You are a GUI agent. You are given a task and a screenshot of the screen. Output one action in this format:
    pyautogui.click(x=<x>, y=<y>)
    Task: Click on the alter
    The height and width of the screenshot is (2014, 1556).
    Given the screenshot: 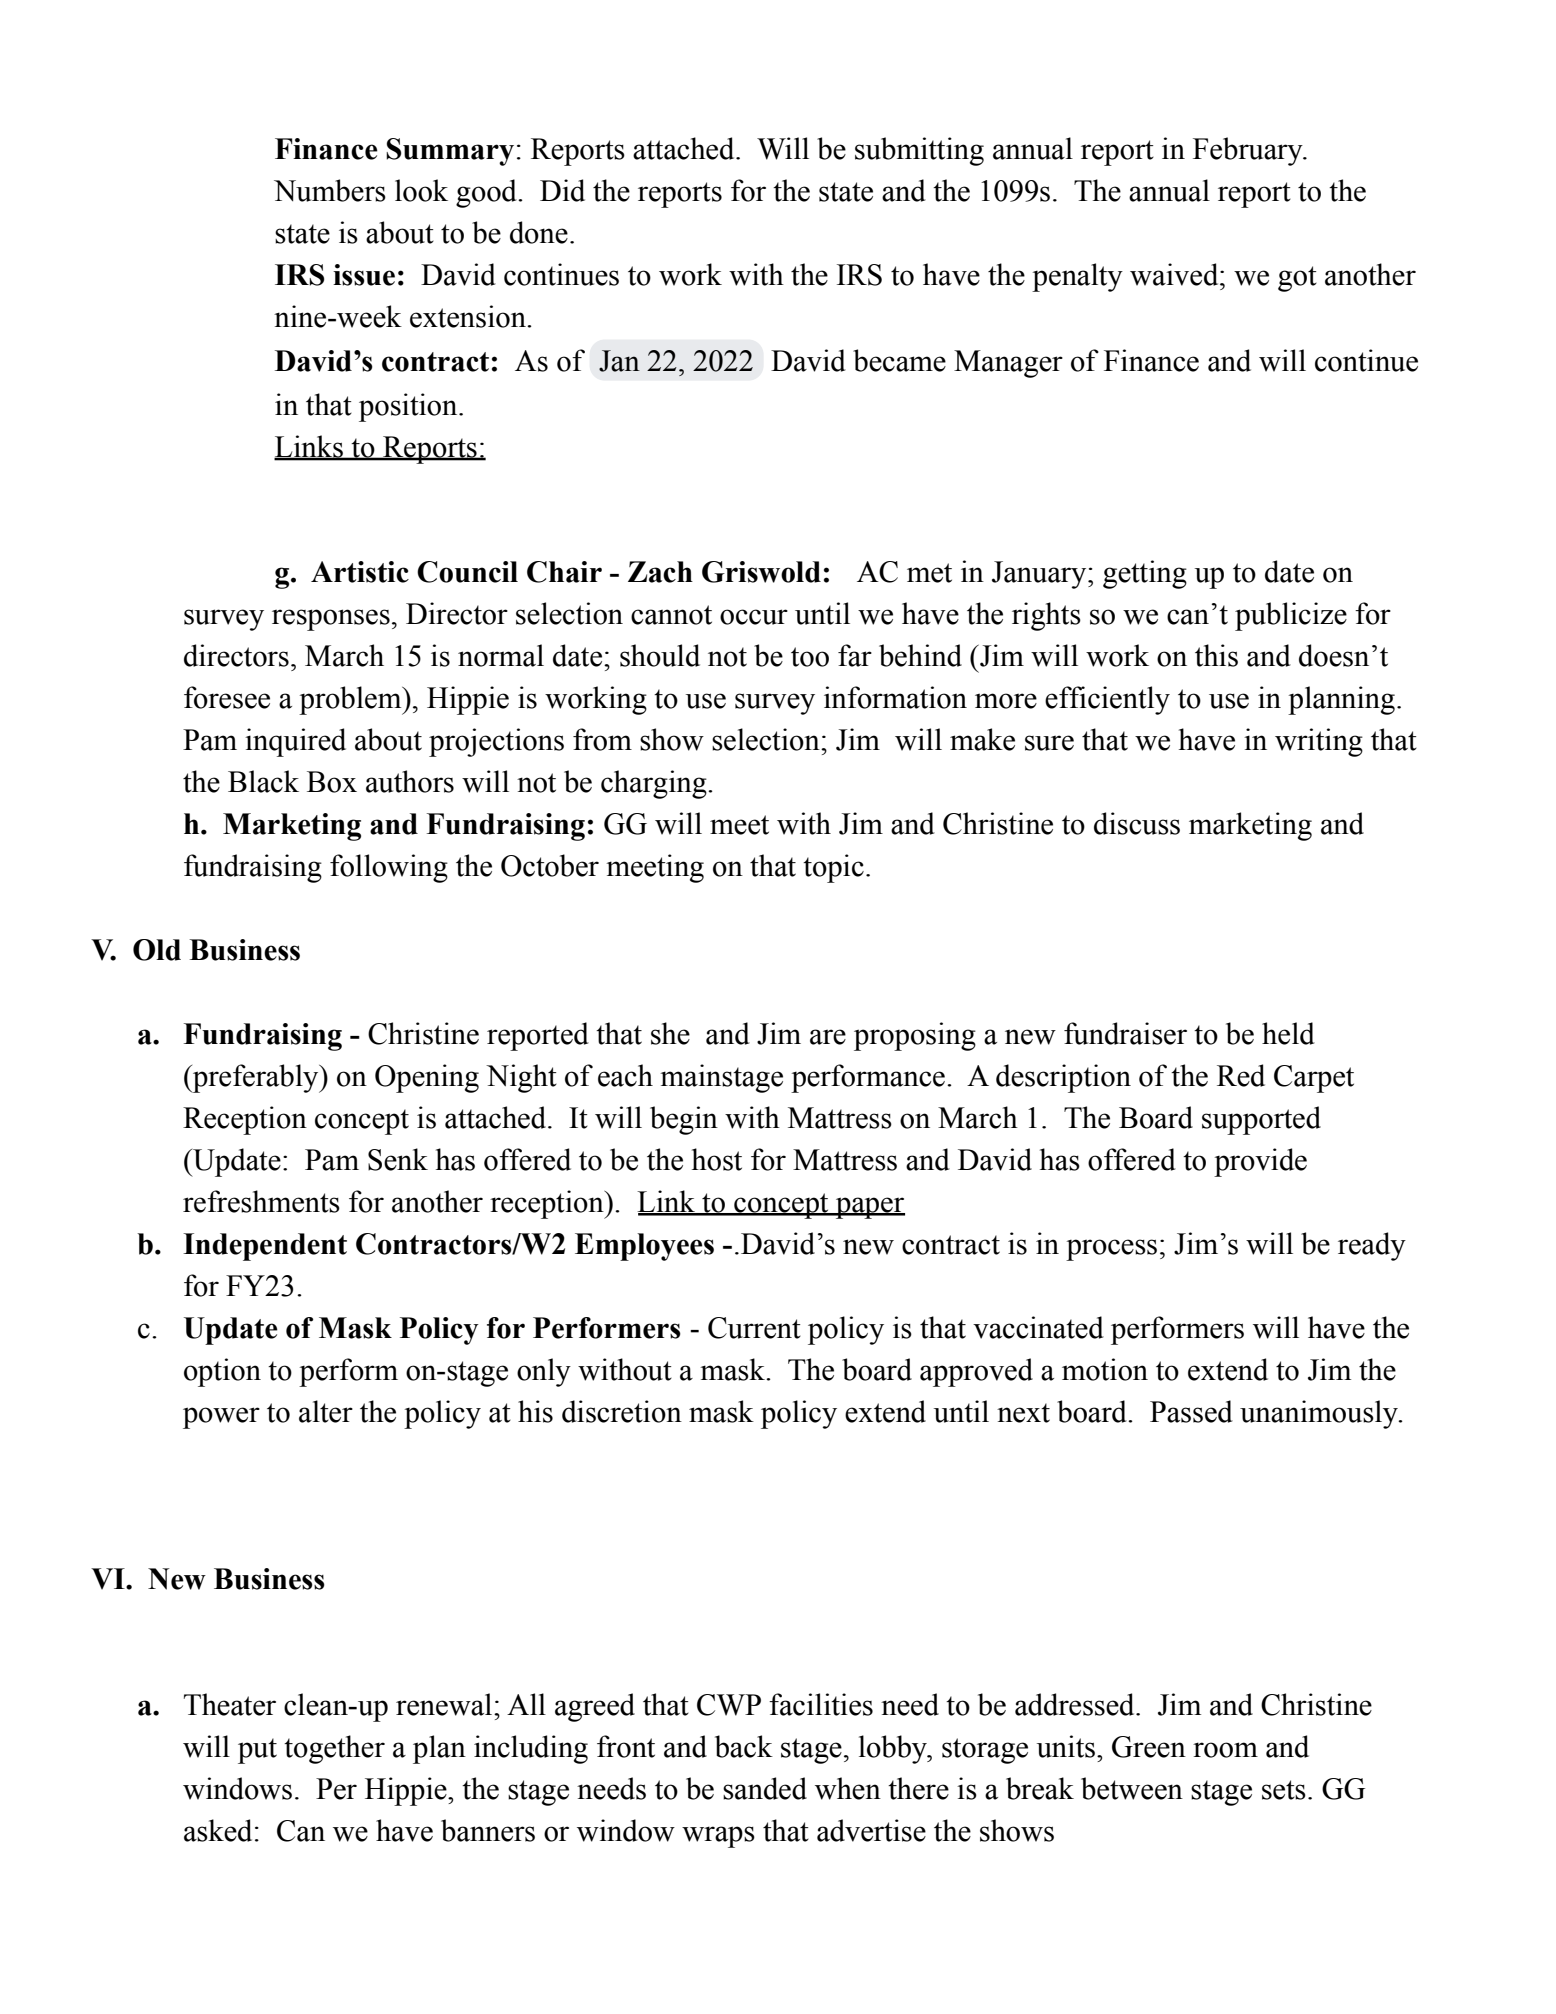 What is the action you would take?
    pyautogui.click(x=326, y=1411)
